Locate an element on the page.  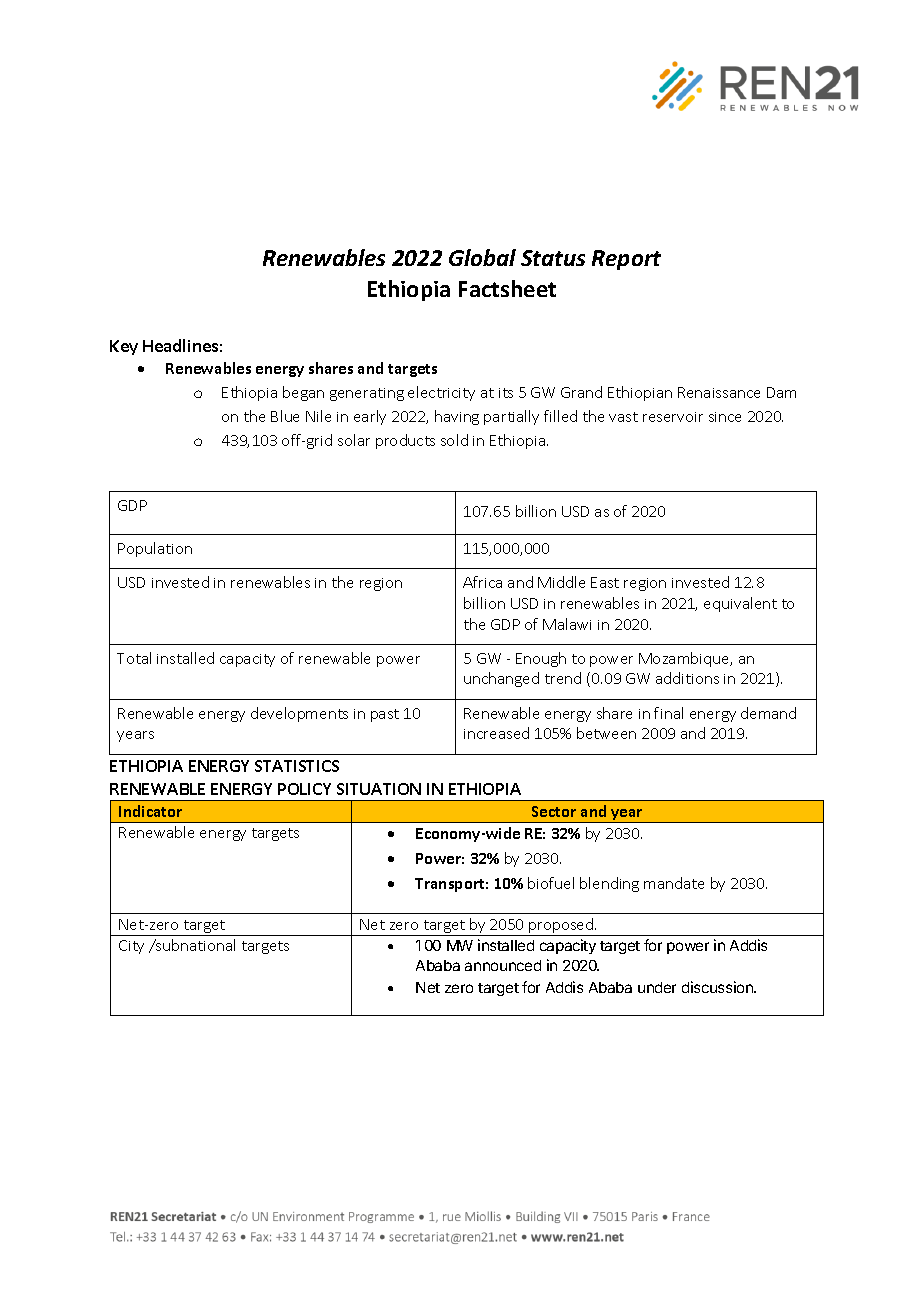
sold is located at coordinates (454, 440).
